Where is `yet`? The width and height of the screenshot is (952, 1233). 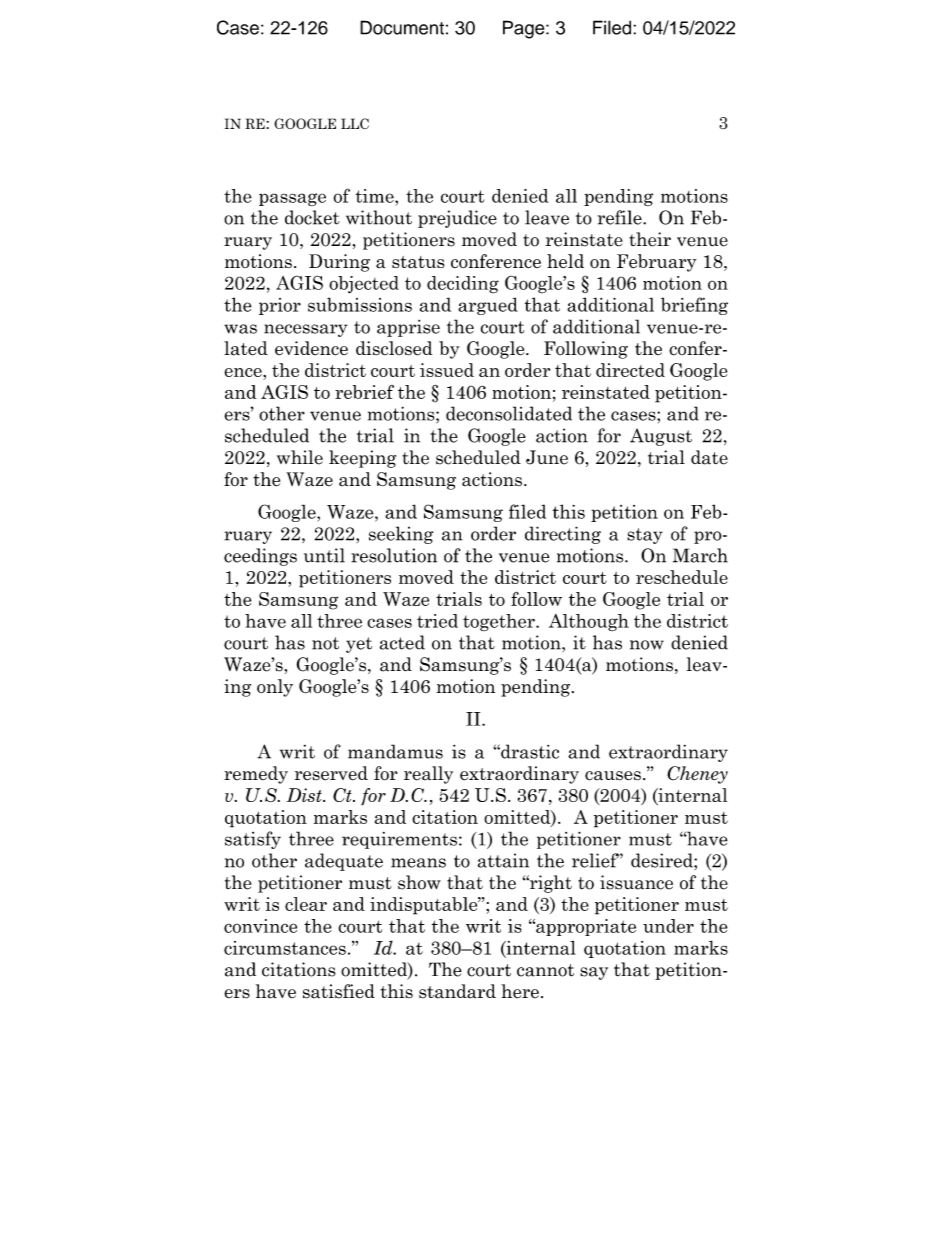 yet is located at coordinates (359, 645).
